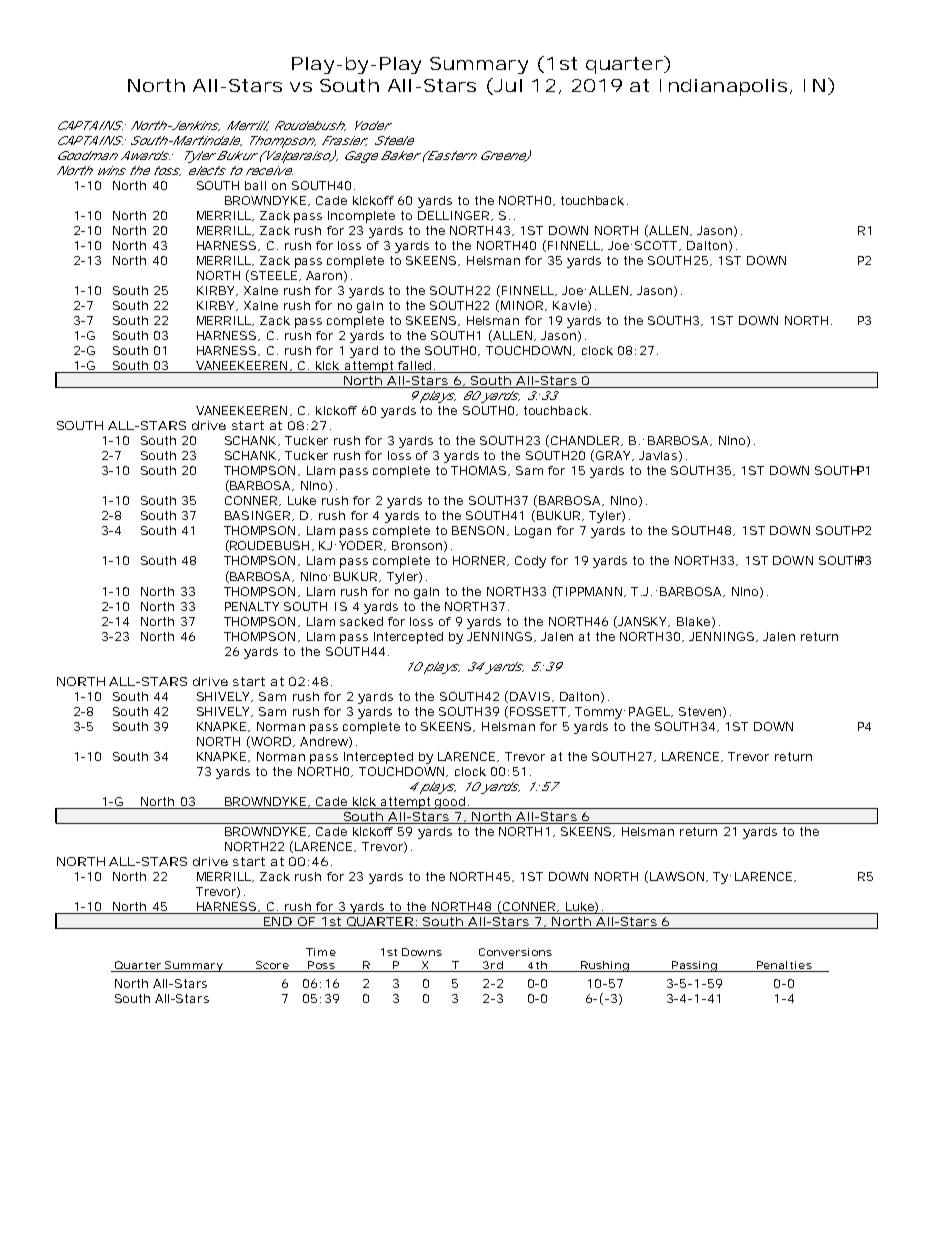 The height and width of the screenshot is (1233, 952). I want to click on Bronson, so click(418, 546).
